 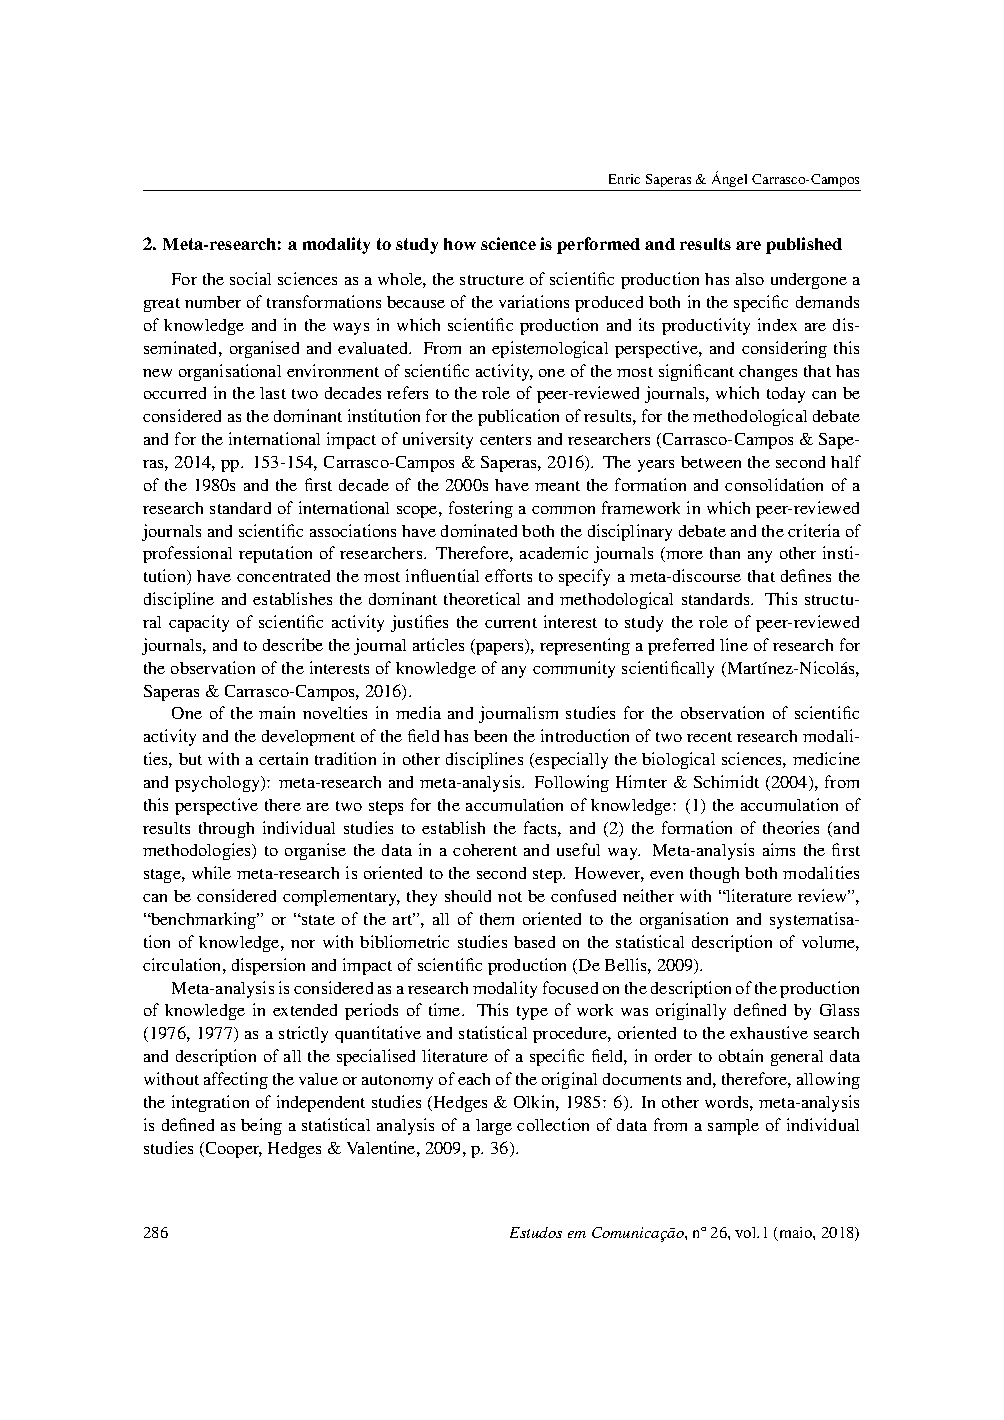 What do you see at coordinates (709, 737) in the page?
I see `recent` at bounding box center [709, 737].
